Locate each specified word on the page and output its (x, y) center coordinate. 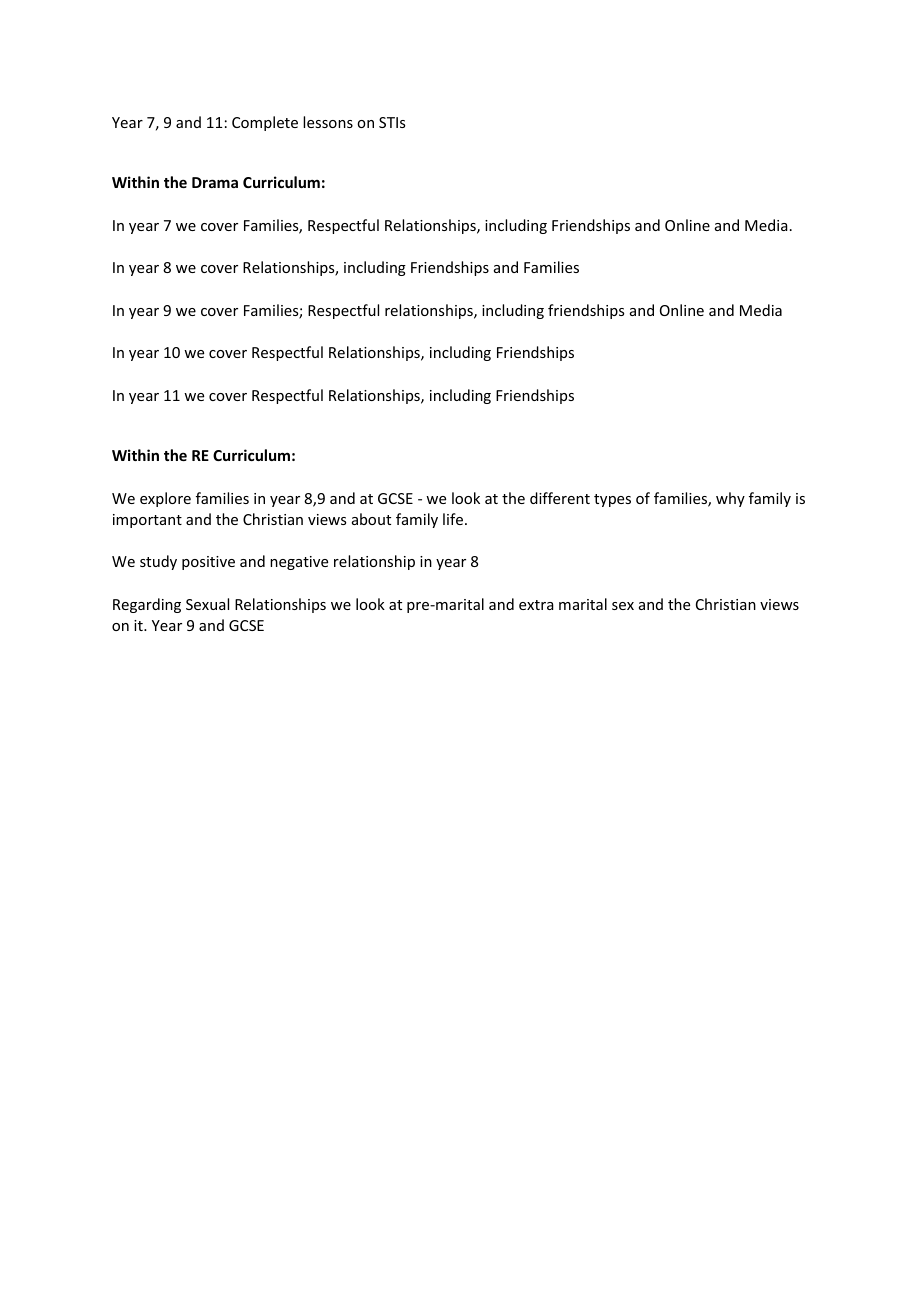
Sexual (207, 604)
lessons (328, 122)
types (612, 500)
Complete (265, 123)
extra (536, 605)
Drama (215, 182)
